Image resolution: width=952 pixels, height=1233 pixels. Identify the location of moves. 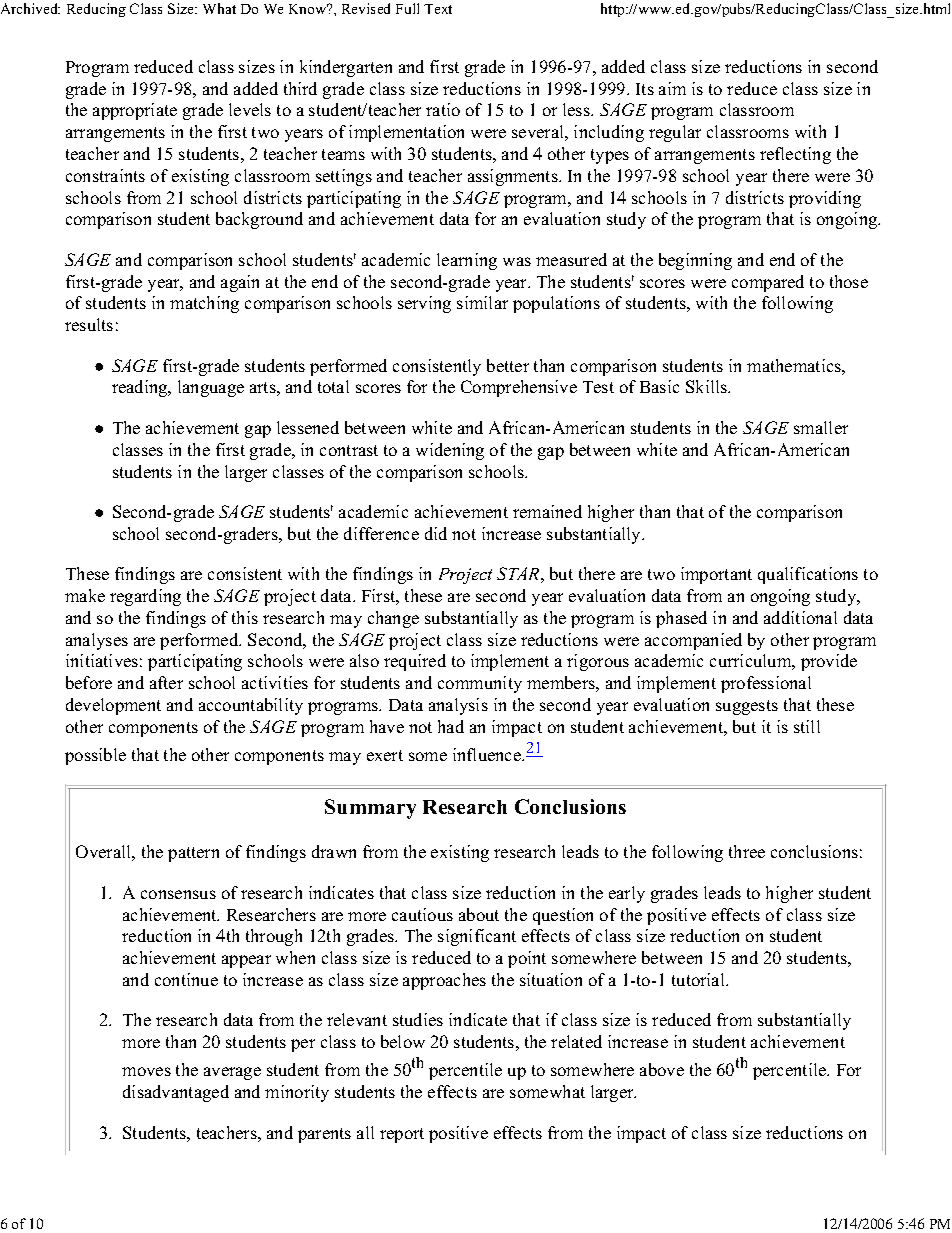
(146, 1071).
